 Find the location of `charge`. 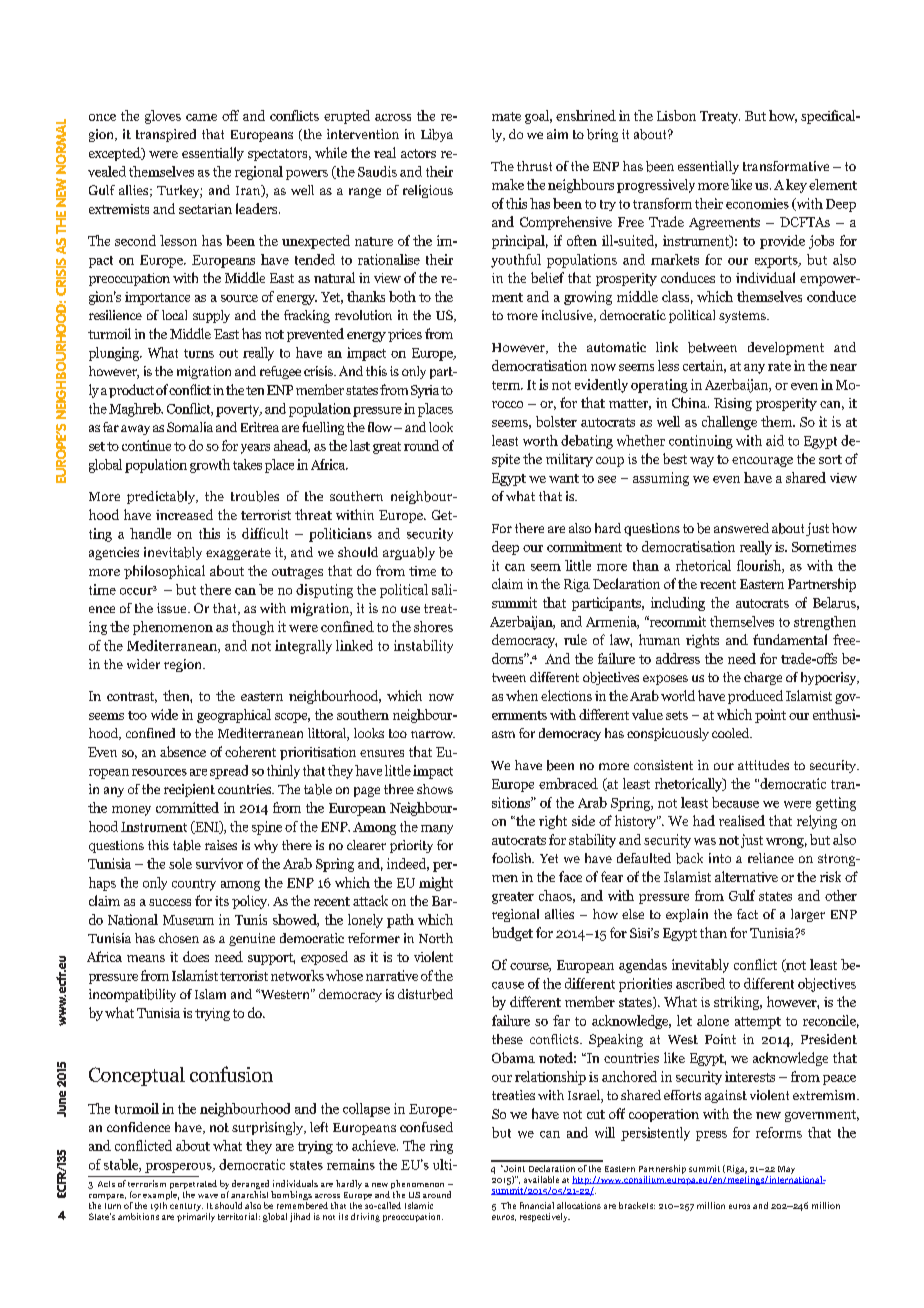

charge is located at coordinates (763, 678).
